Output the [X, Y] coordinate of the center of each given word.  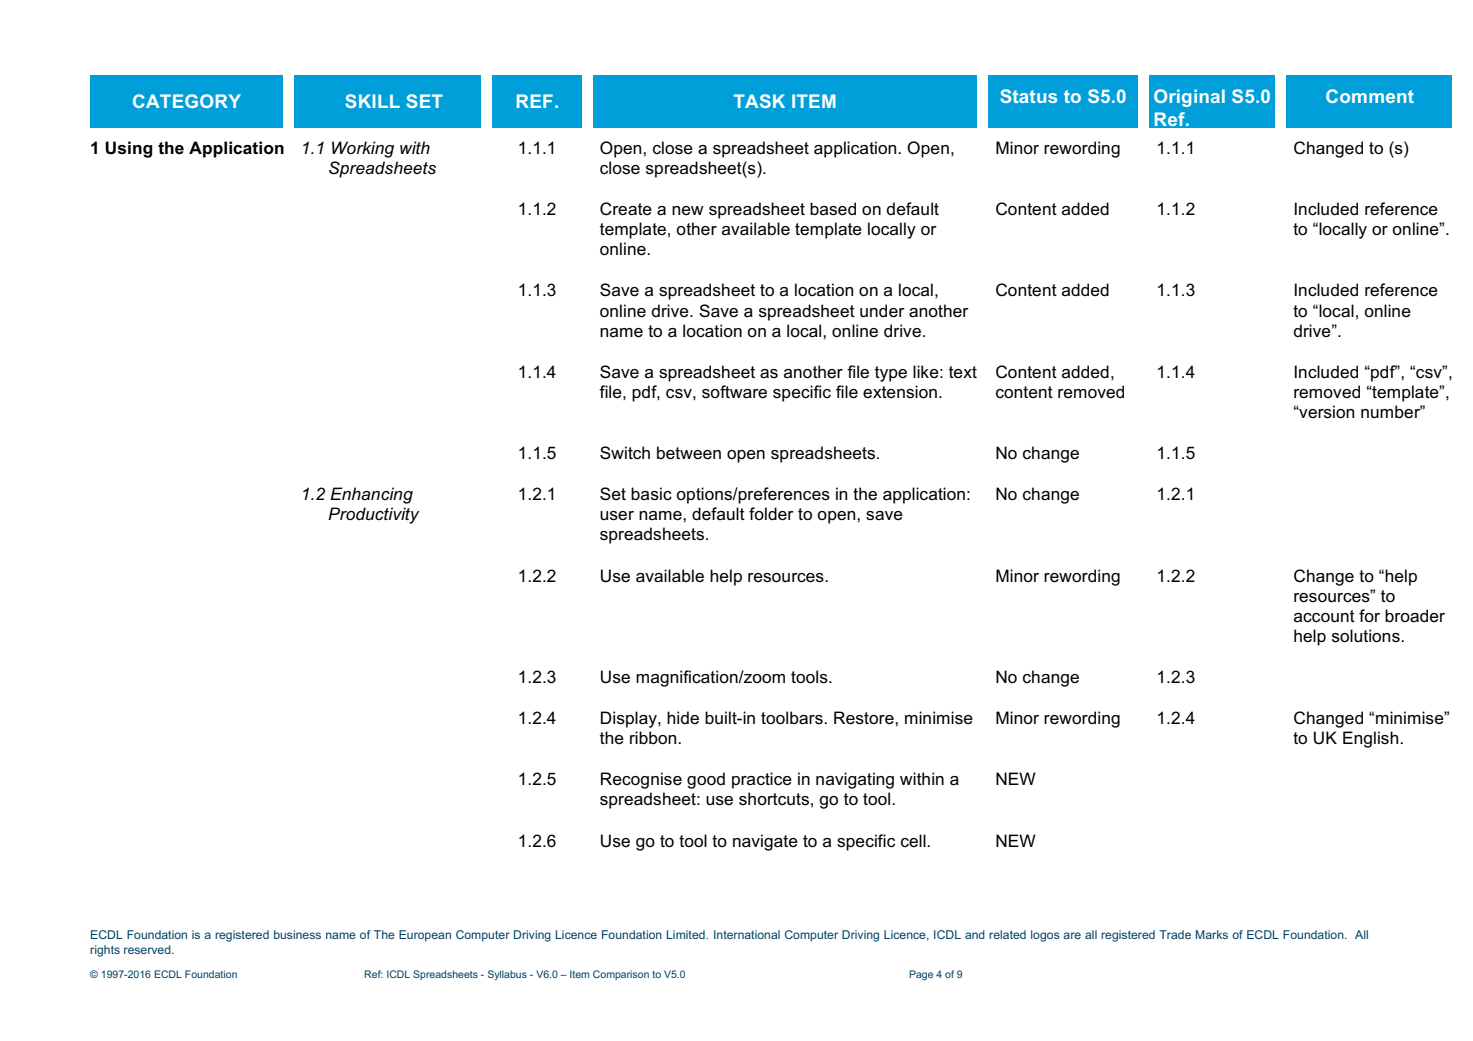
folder [771, 514]
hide [683, 717]
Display [630, 719]
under [882, 311]
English [1372, 739]
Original [1189, 98]
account [1324, 616]
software [734, 392]
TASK [759, 101]
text [963, 372]
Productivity [373, 515]
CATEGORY [187, 101]
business [297, 934]
